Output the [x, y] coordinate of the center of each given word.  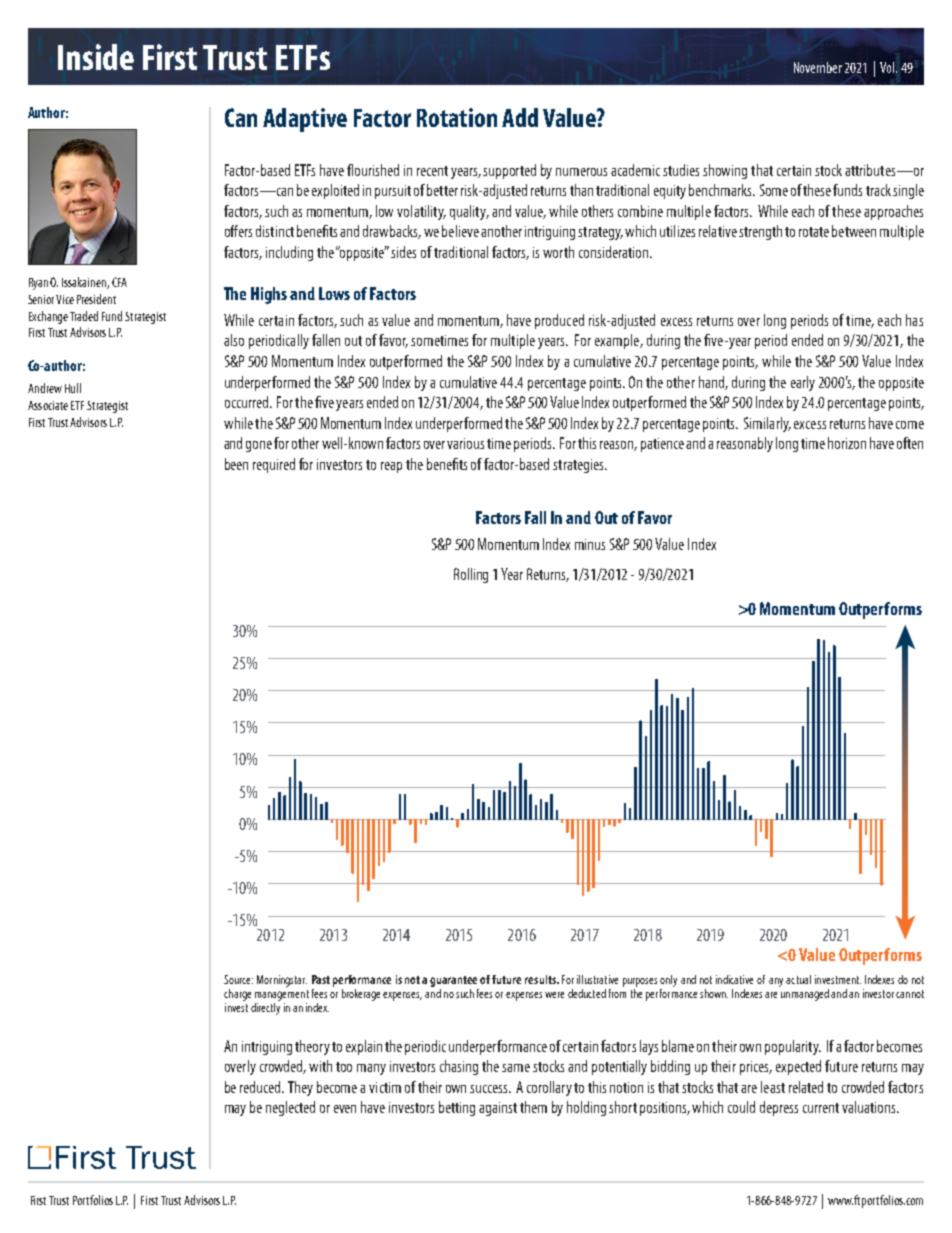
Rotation [457, 117]
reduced [261, 1087]
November [818, 67]
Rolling [471, 575]
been [236, 464]
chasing [459, 1067]
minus [590, 544]
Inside [96, 57]
